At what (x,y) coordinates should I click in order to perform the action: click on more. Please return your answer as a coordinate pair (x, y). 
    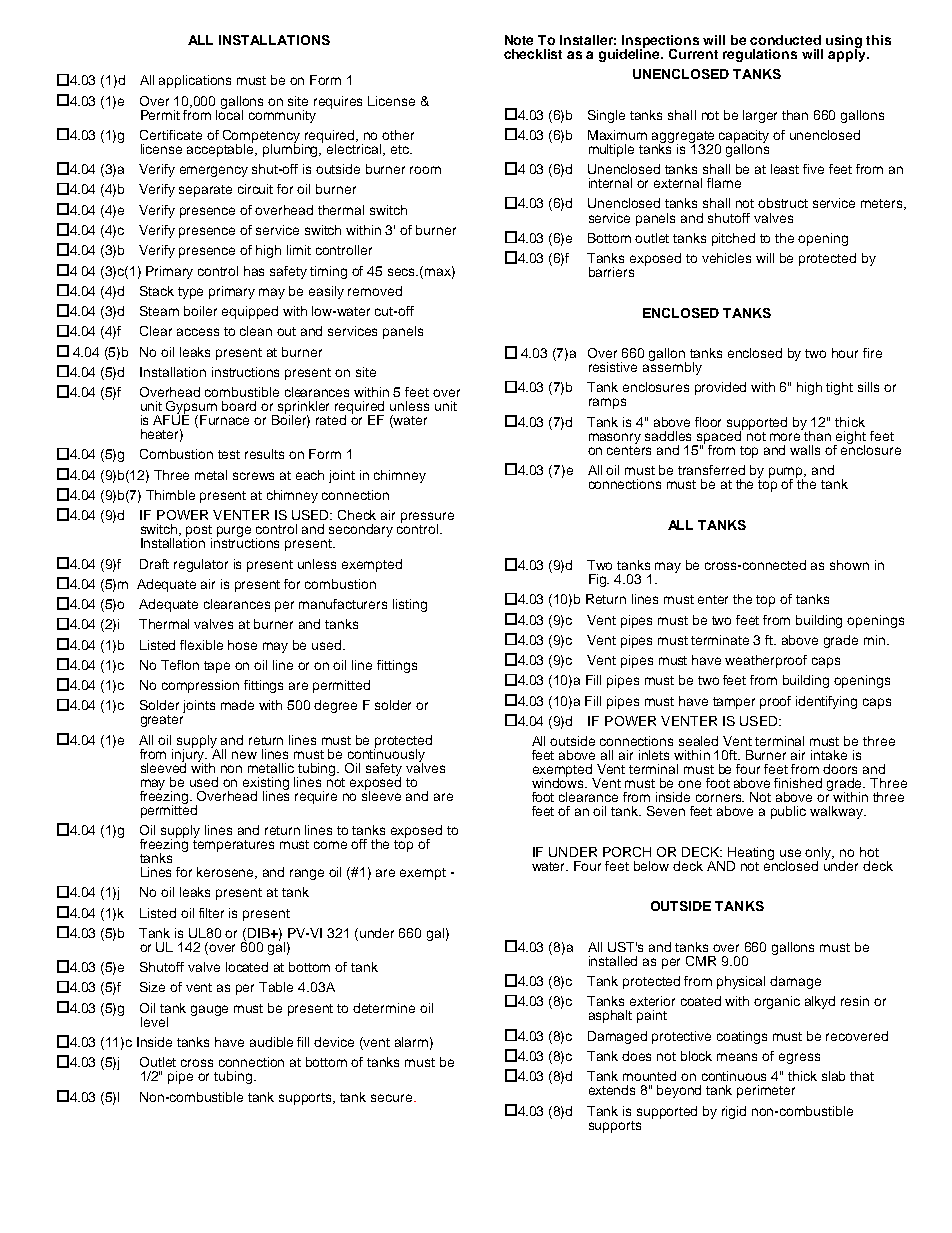
    Looking at the image, I should click on (785, 437).
